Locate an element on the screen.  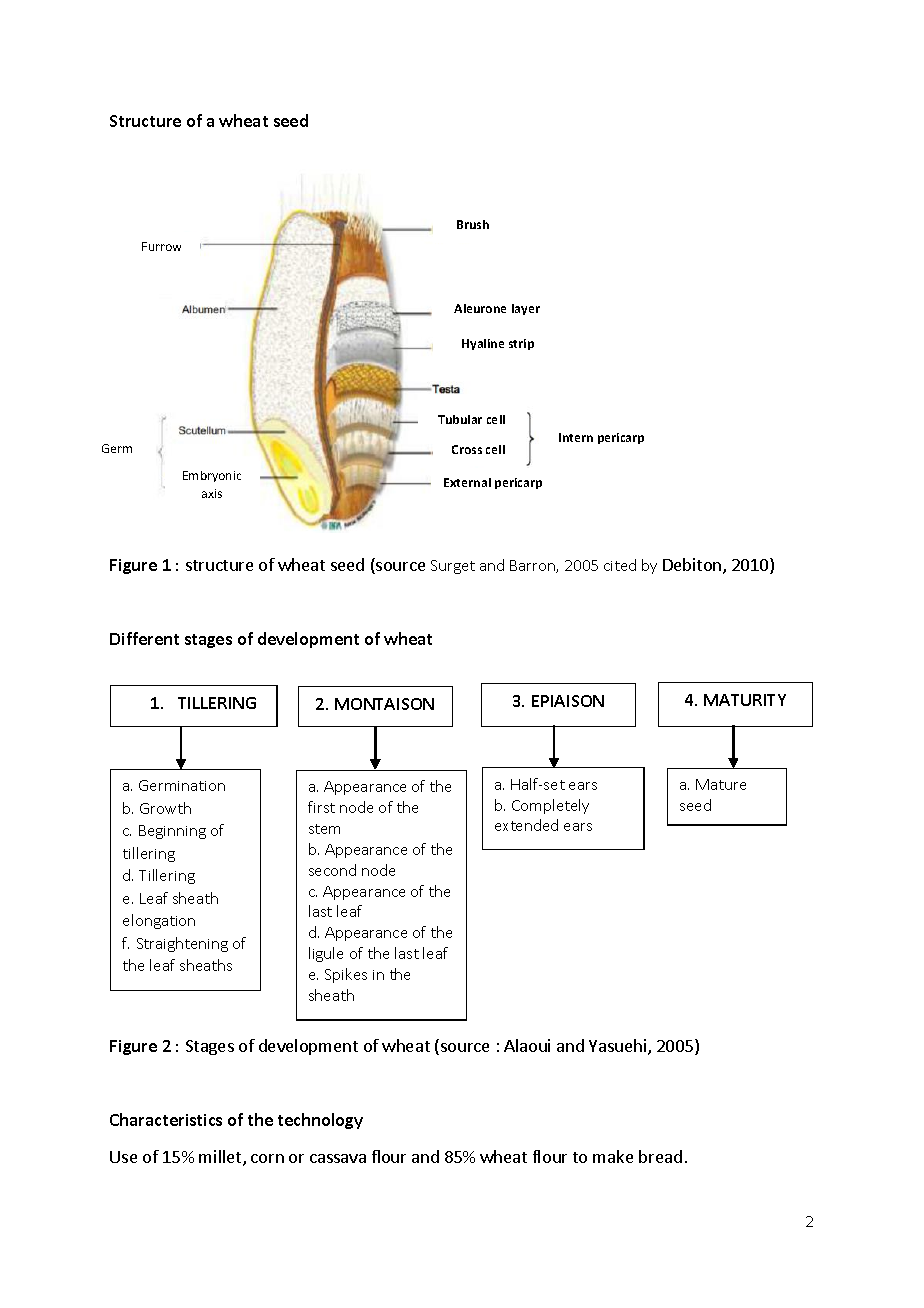
Brush is located at coordinates (473, 224).
